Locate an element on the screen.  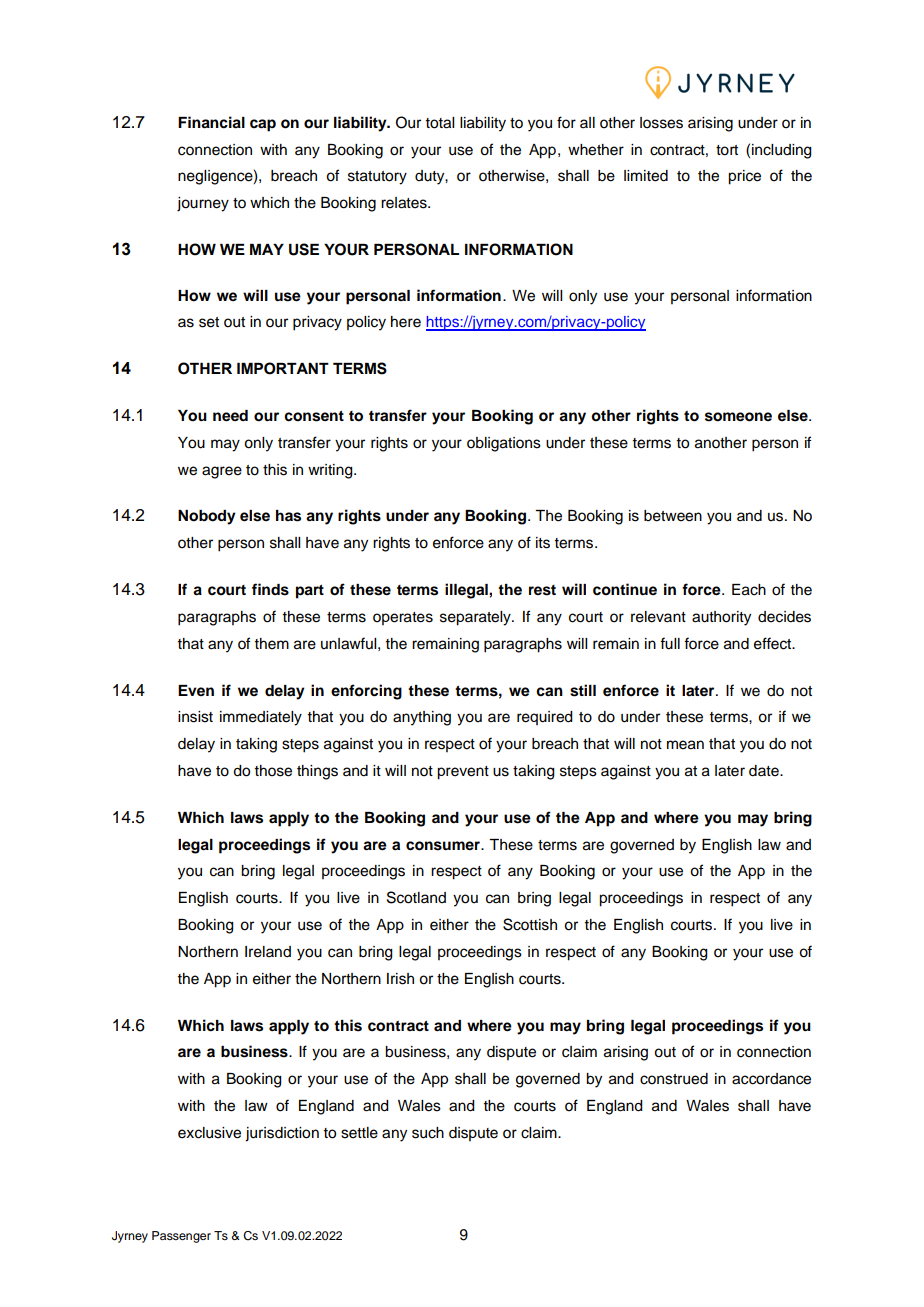
has is located at coordinates (288, 516).
